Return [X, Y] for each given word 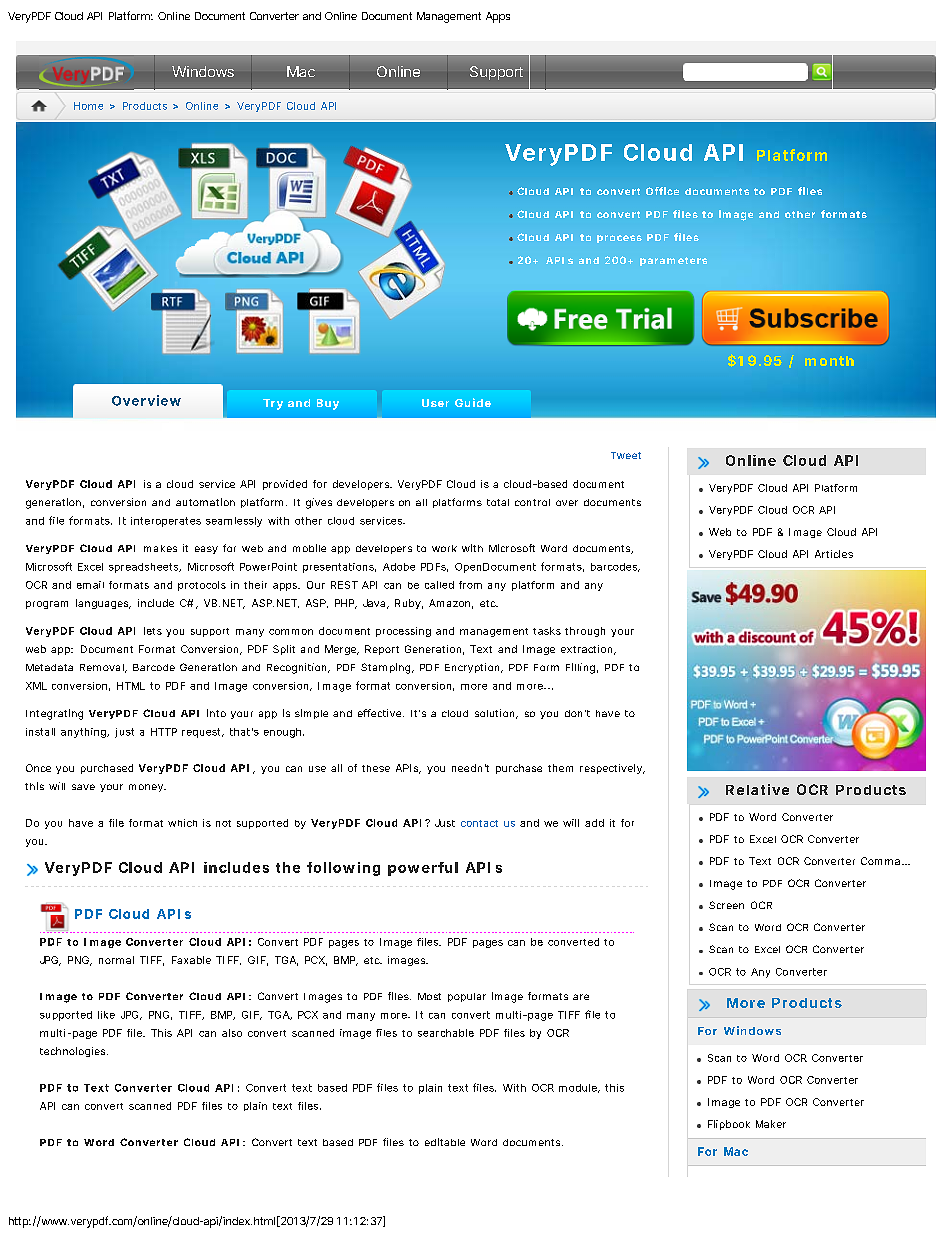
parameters [673, 261]
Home [88, 106]
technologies [74, 1052]
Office [662, 191]
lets [153, 631]
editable [445, 1142]
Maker [771, 1124]
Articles [834, 554]
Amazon [451, 604]
